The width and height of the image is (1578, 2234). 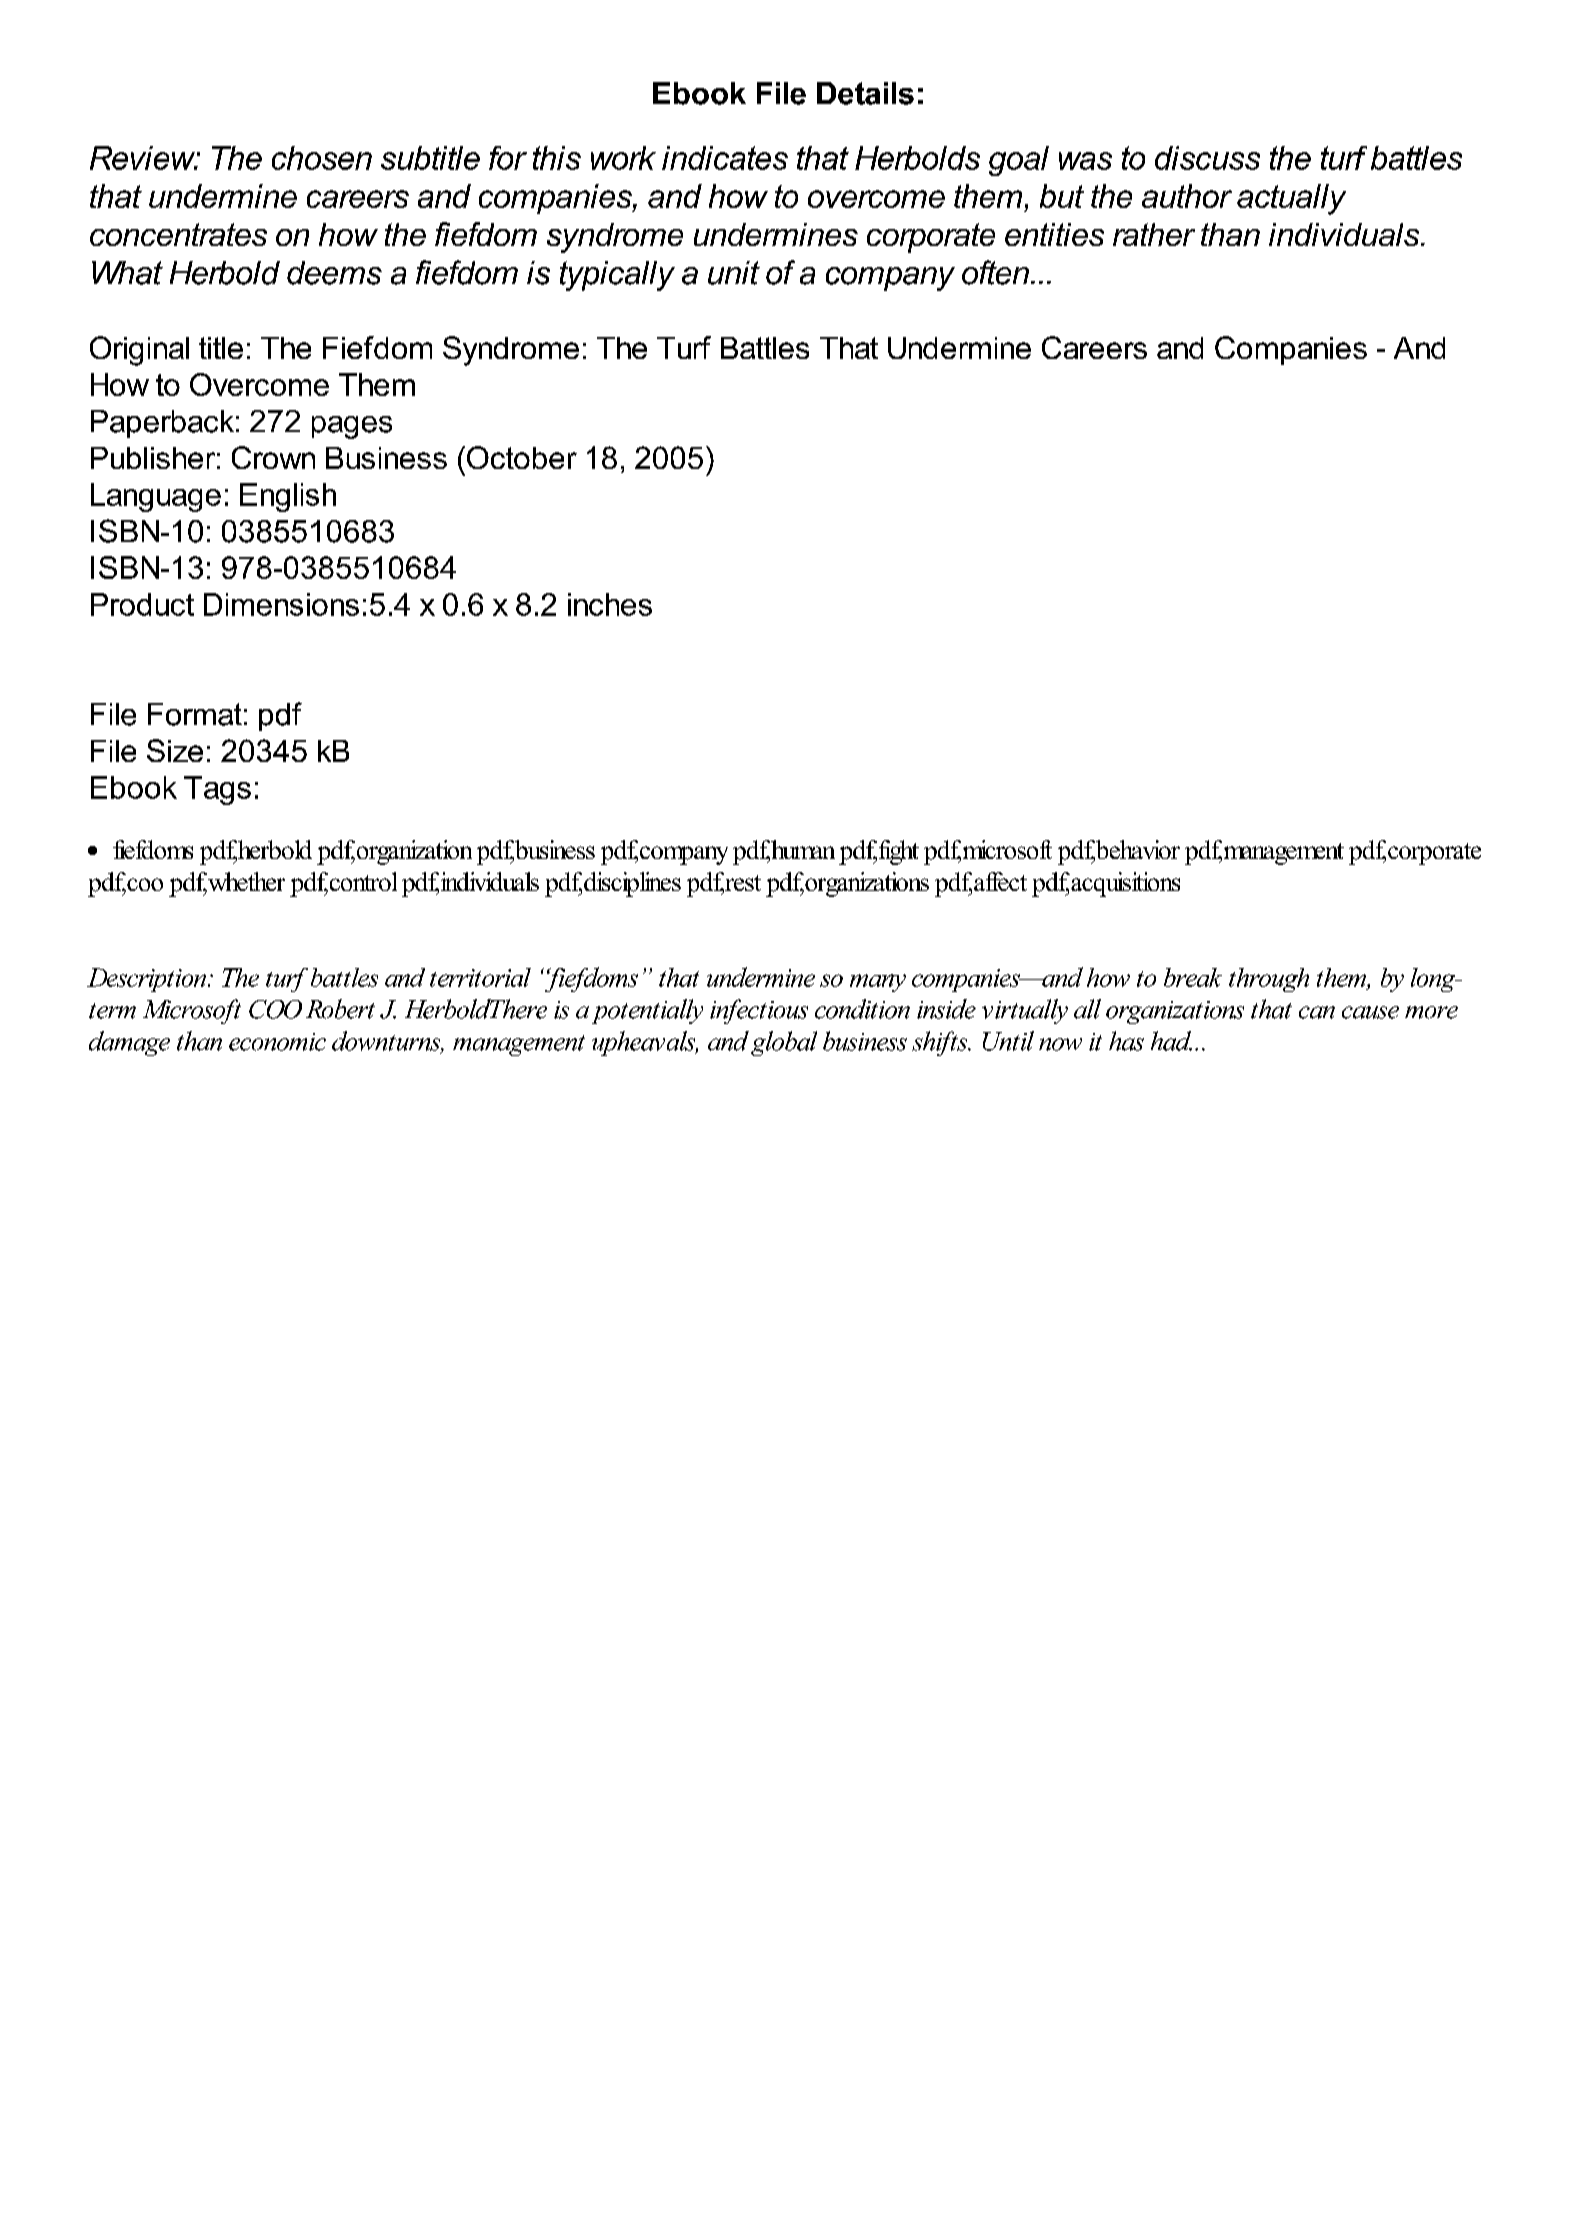 What do you see at coordinates (1207, 158) in the image?
I see `discuss` at bounding box center [1207, 158].
